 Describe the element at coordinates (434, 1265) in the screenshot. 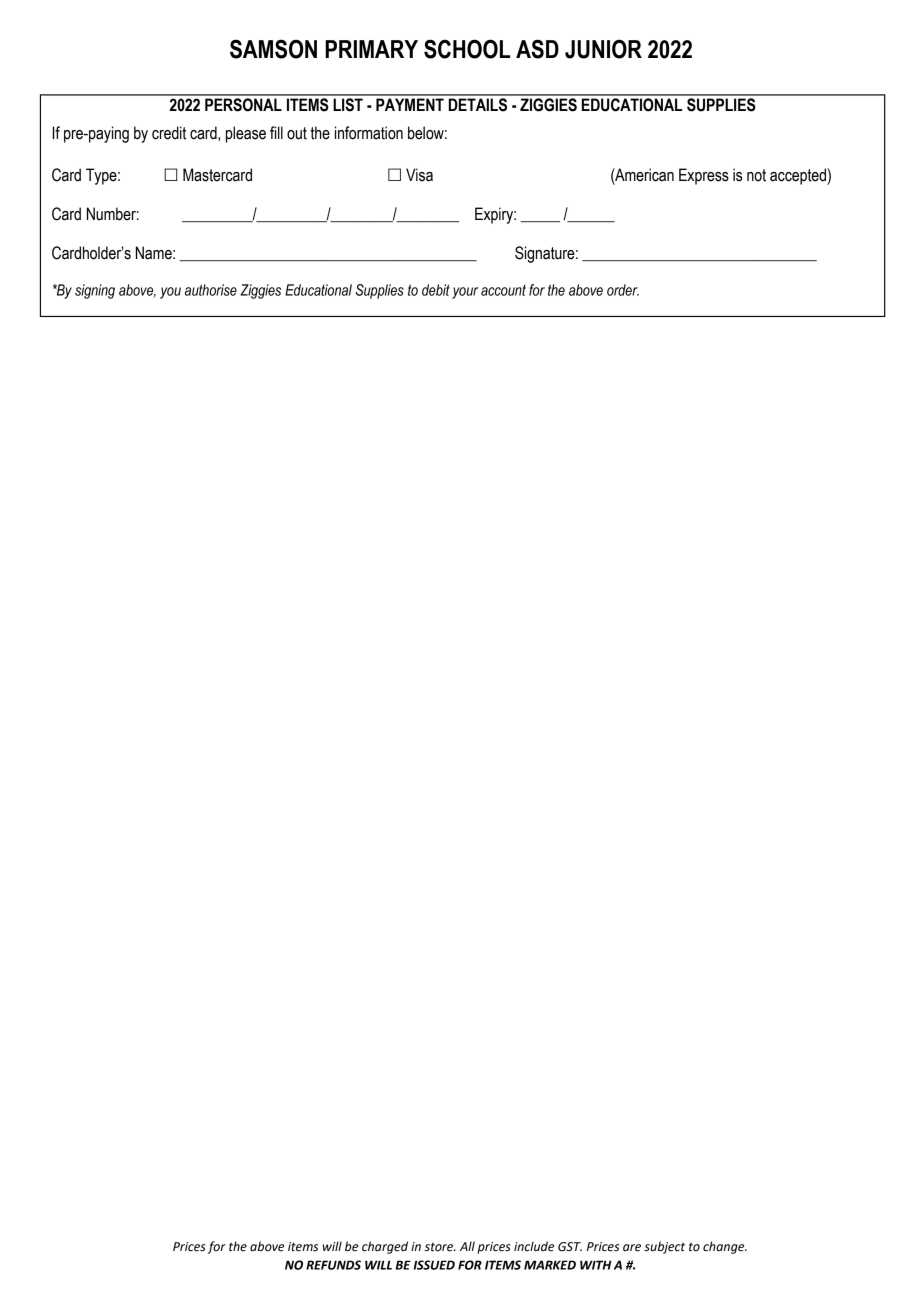

I see `ISSUED` at that location.
